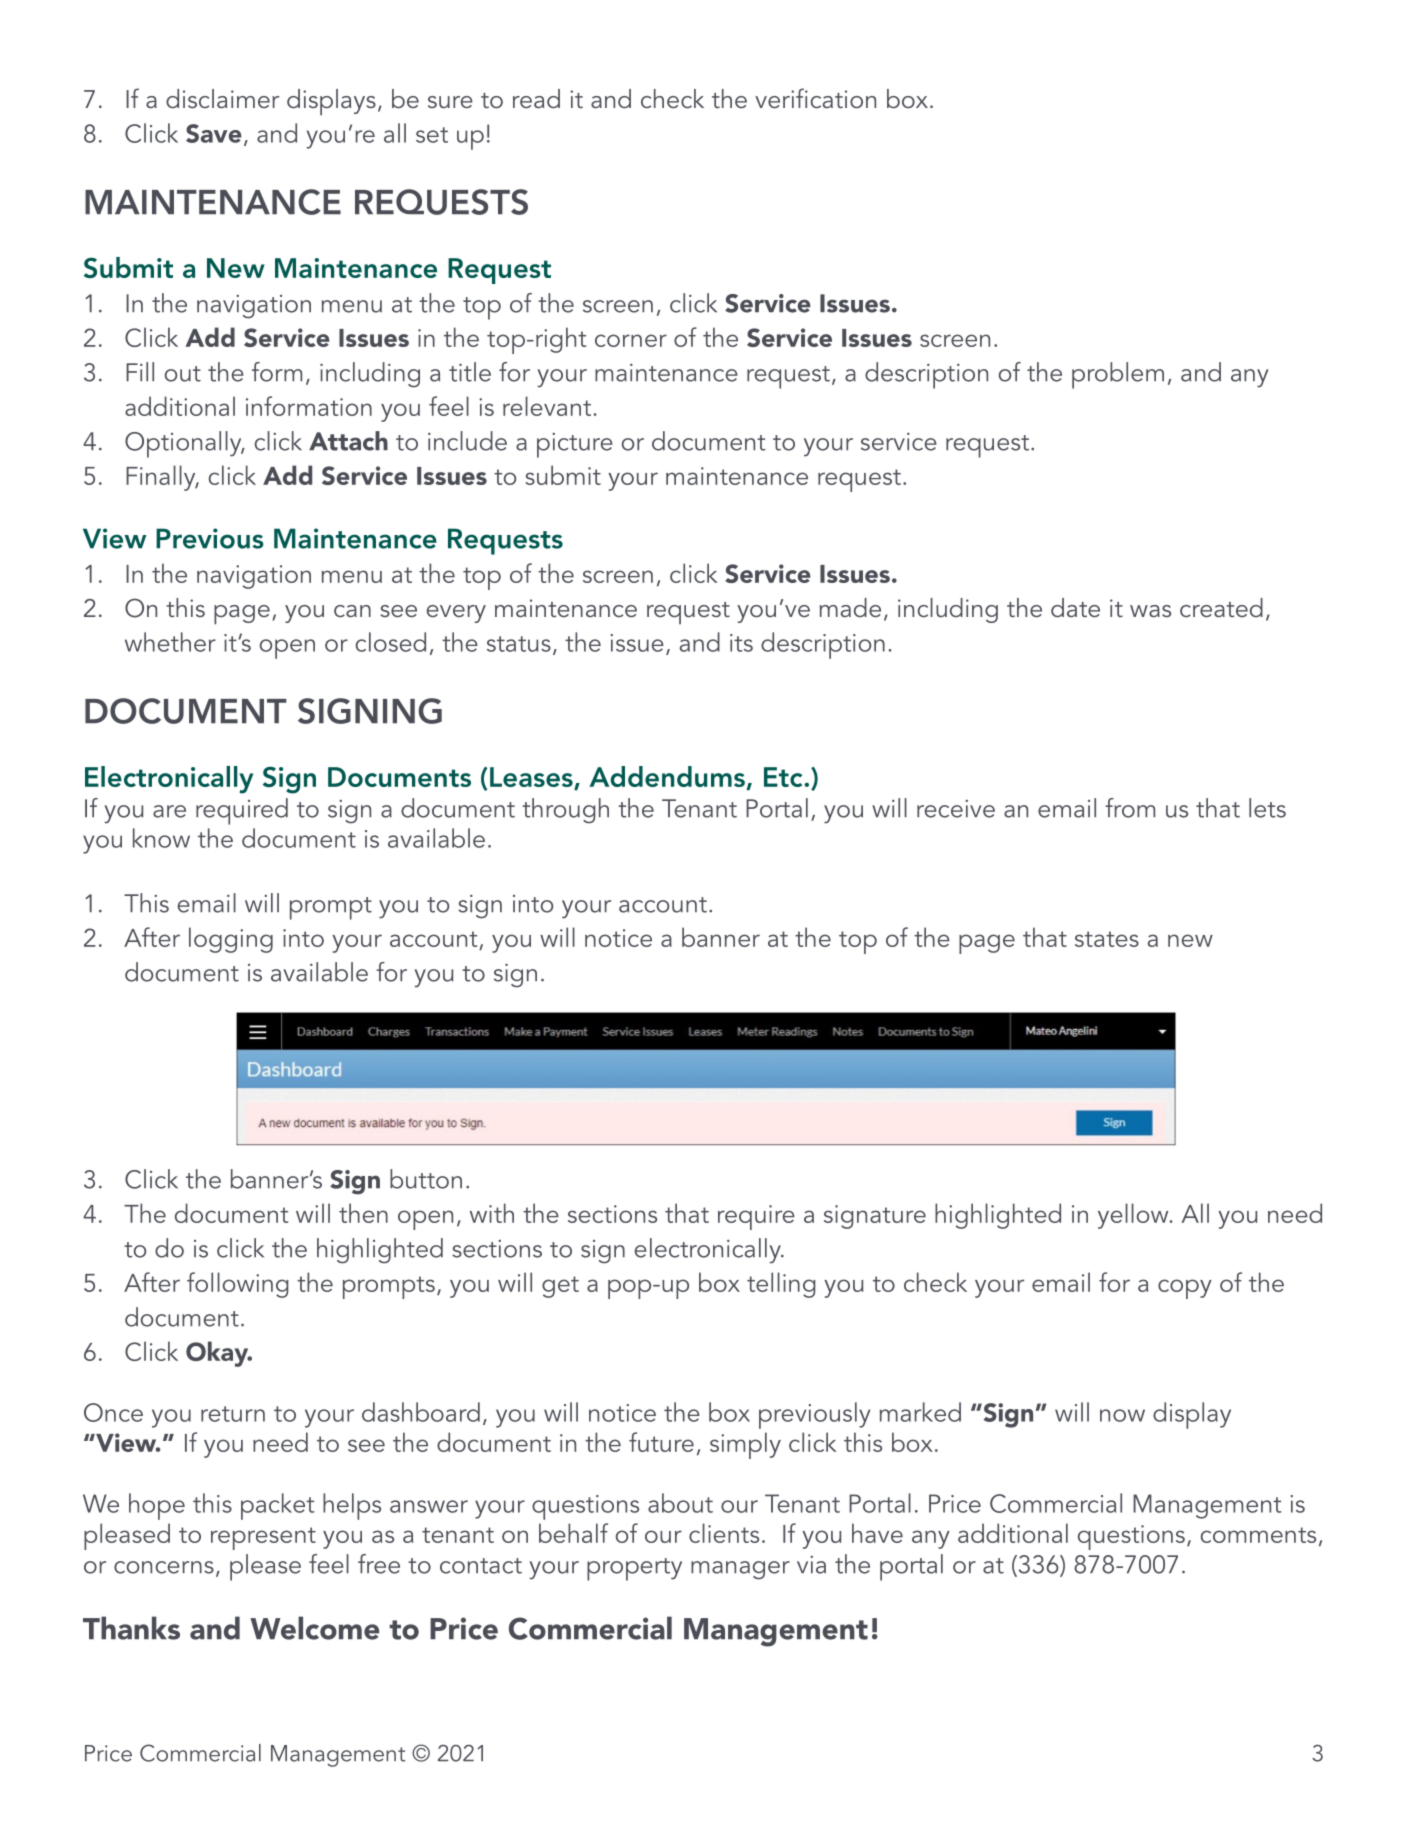 This page has width=1407, height=1821. I want to click on manager, so click(740, 1570).
